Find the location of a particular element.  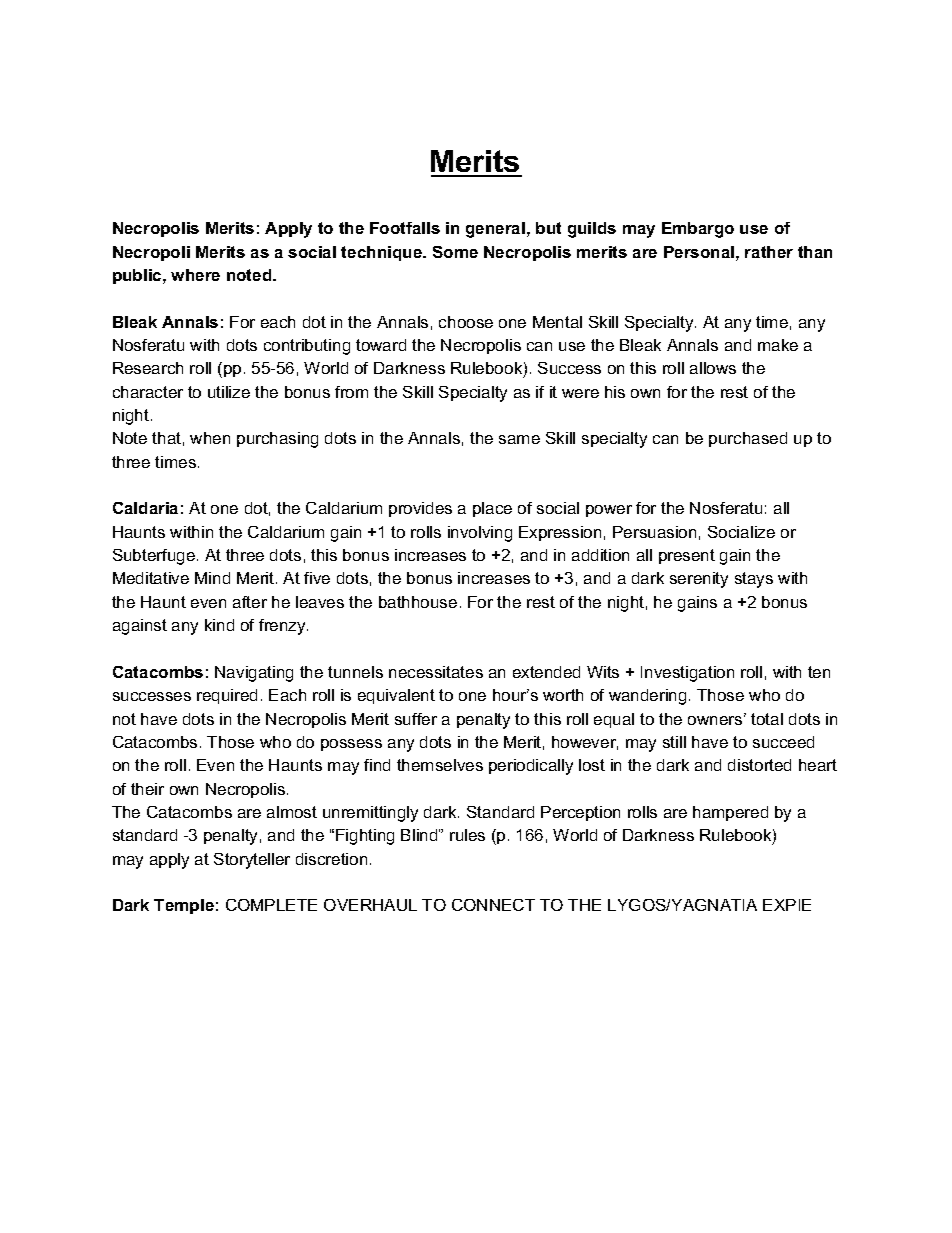

Some is located at coordinates (455, 252).
